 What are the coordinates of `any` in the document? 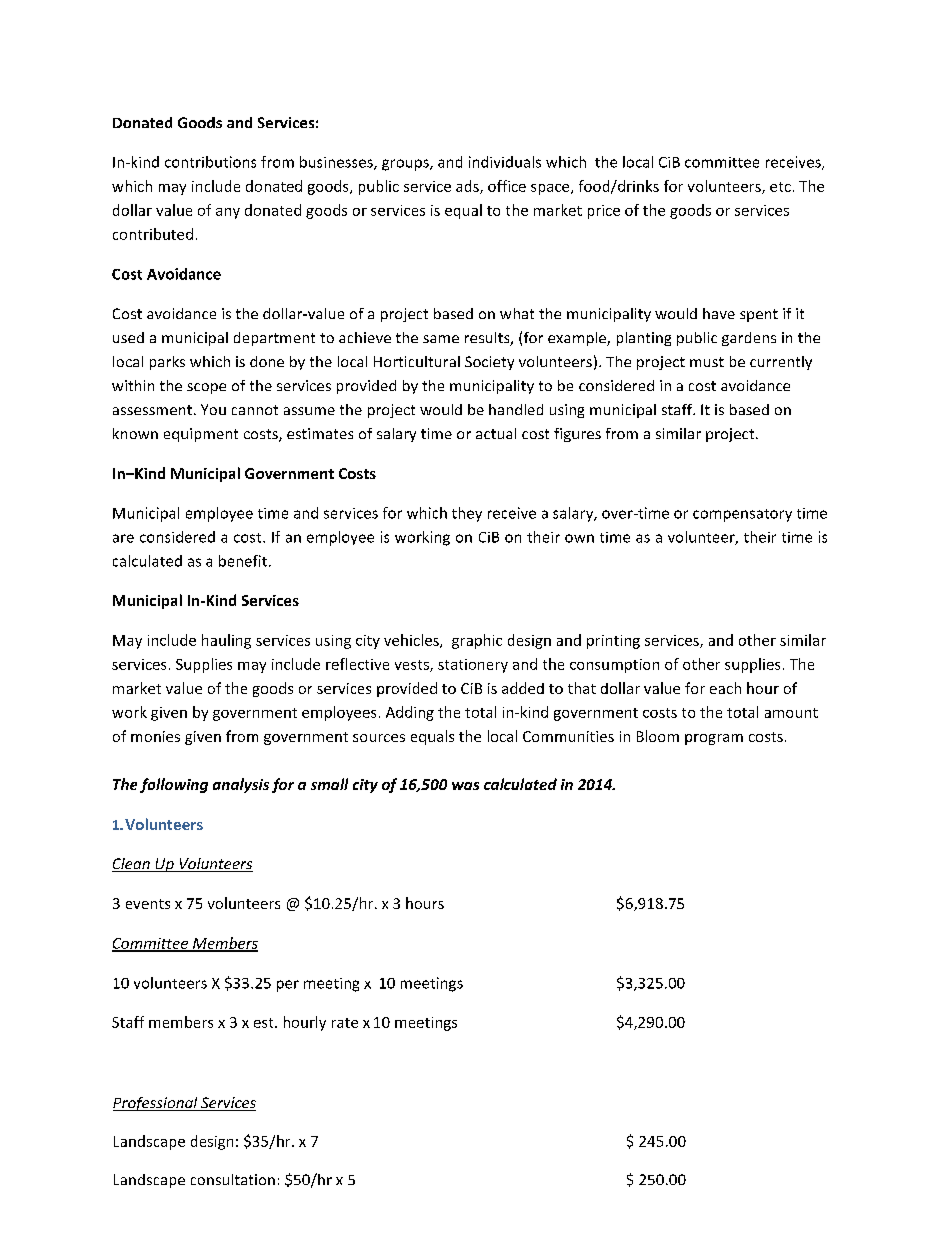 It's located at (228, 213).
